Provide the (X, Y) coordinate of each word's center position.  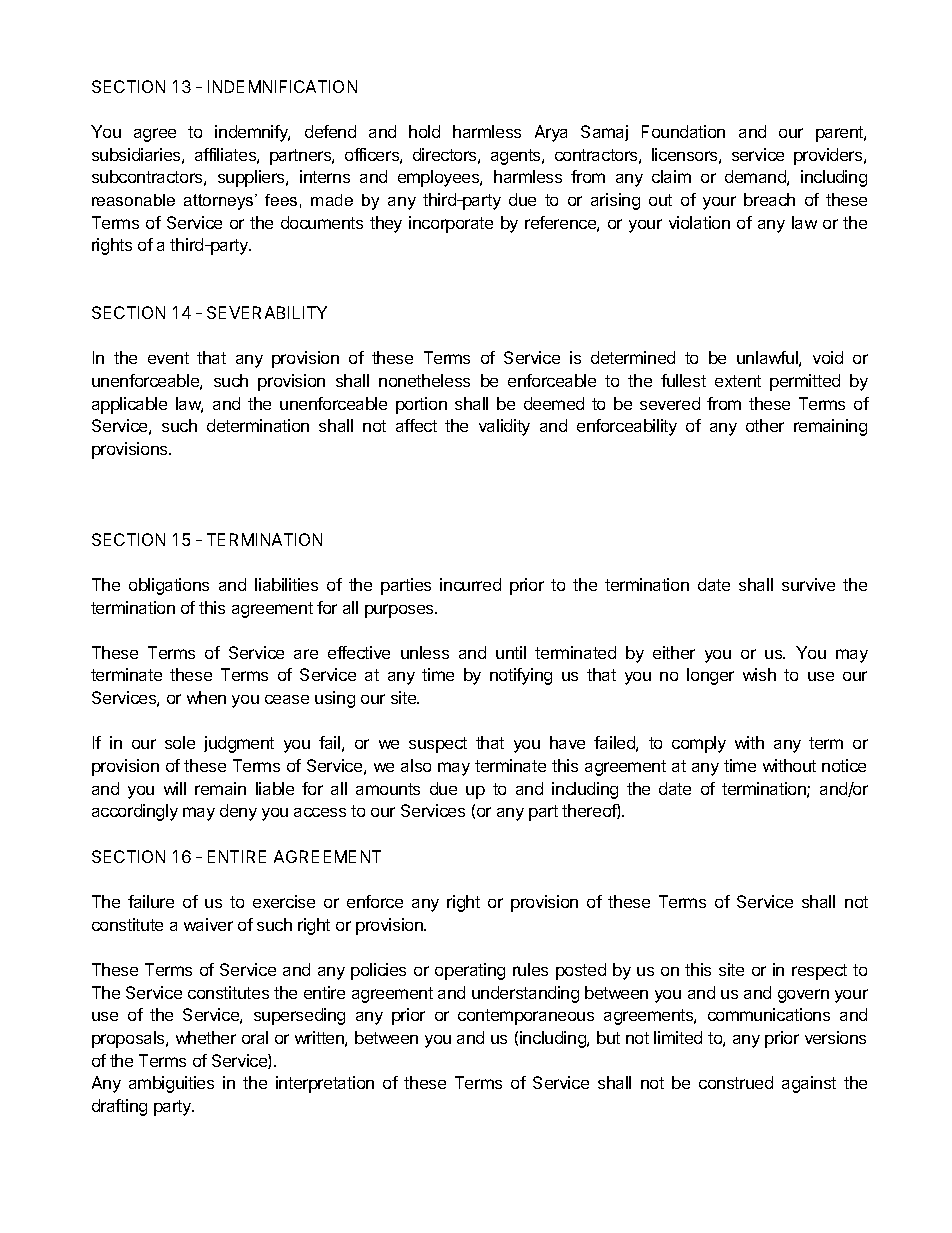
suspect (438, 745)
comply (699, 744)
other (765, 425)
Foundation (683, 131)
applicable (129, 405)
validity (504, 427)
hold (424, 131)
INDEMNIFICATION (282, 86)
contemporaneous (526, 1017)
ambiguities (171, 1084)
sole (180, 742)
